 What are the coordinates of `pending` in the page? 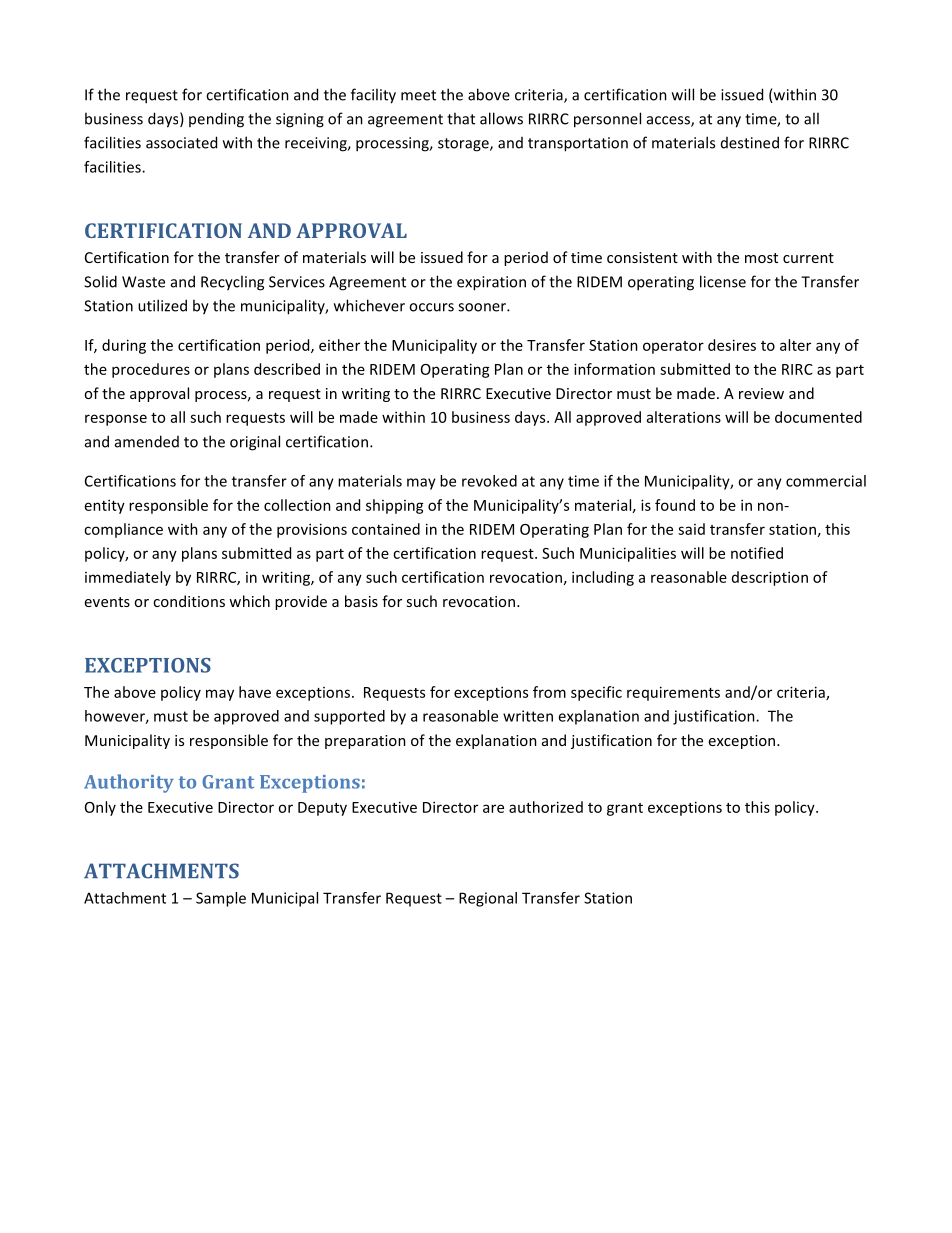 It's located at (216, 120).
